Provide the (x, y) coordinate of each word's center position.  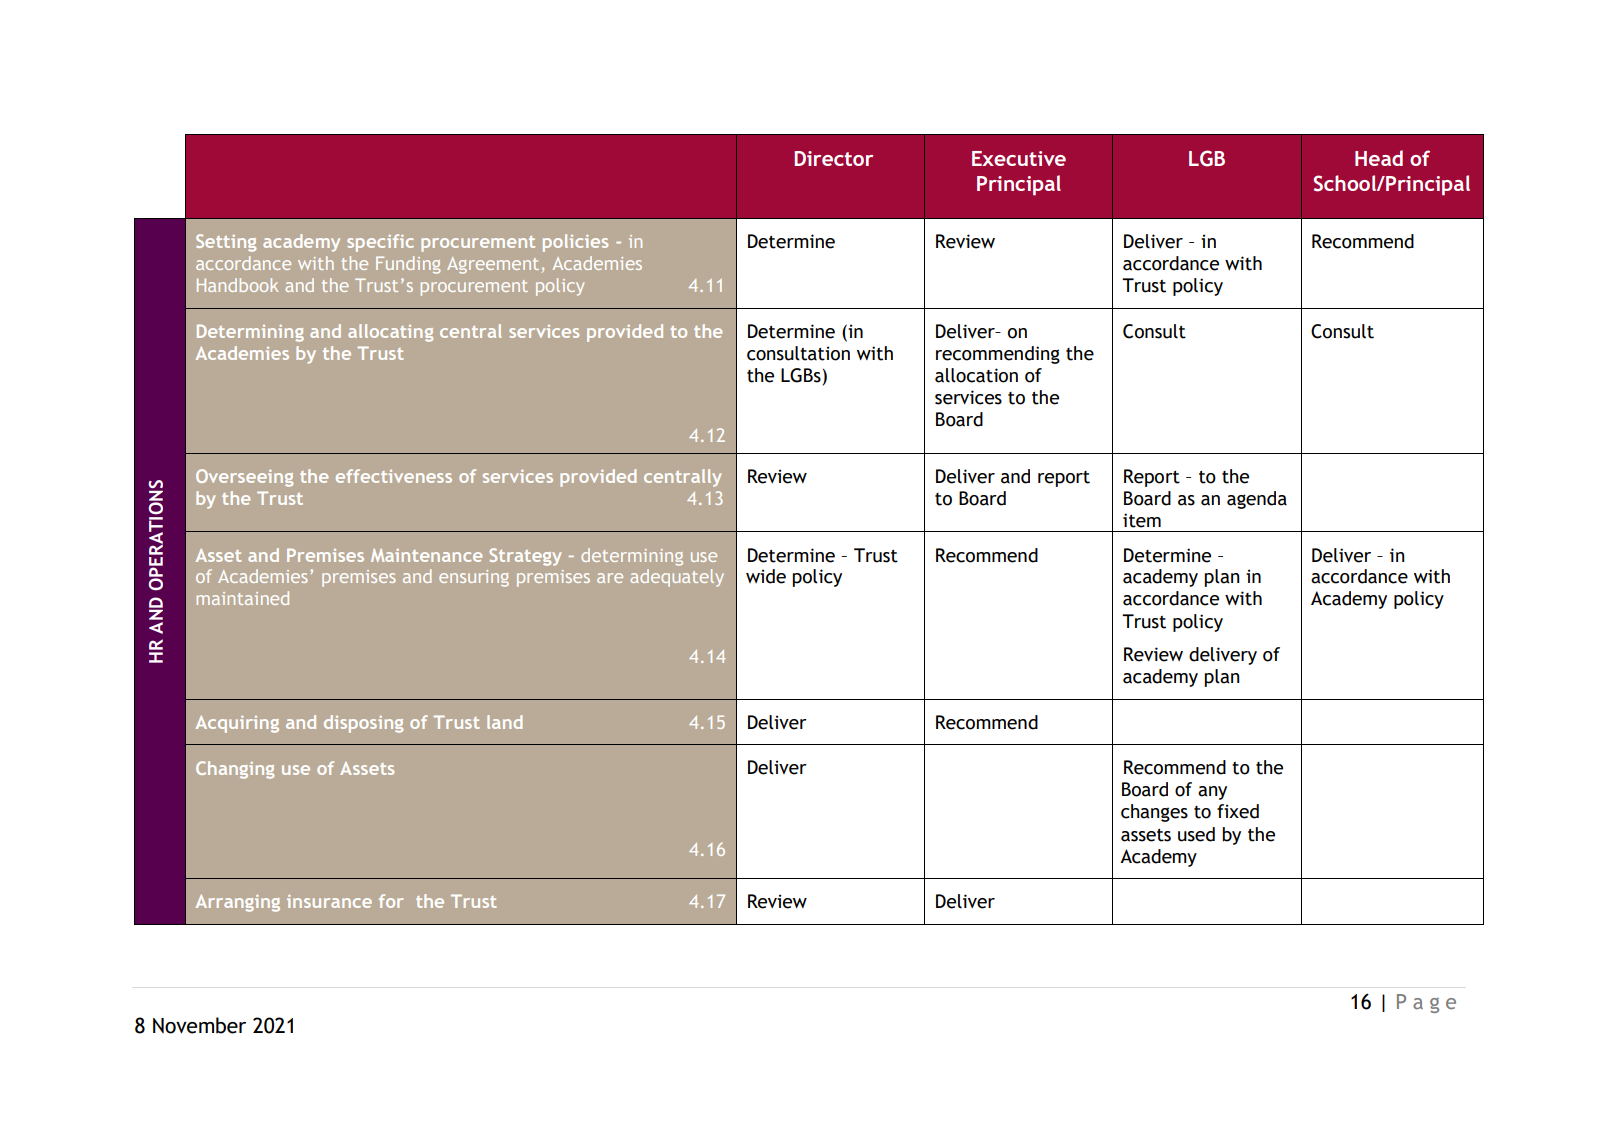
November (199, 1025)
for (391, 901)
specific (380, 243)
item (1142, 520)
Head (1379, 158)
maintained (243, 598)
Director (834, 158)
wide (766, 576)
